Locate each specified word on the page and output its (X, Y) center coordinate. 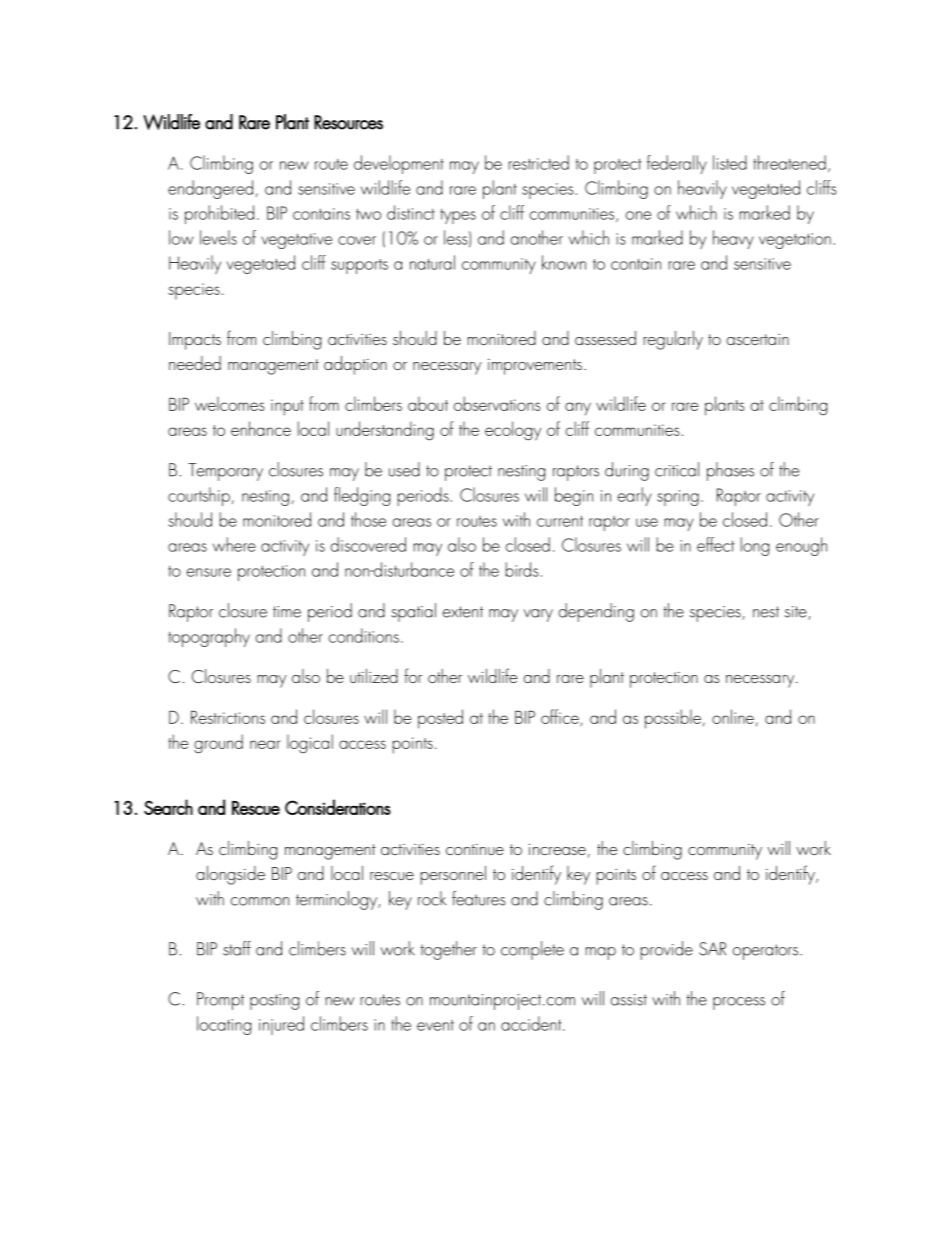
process (739, 1003)
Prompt (220, 1001)
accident (532, 1023)
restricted (539, 162)
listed (730, 162)
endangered (210, 189)
